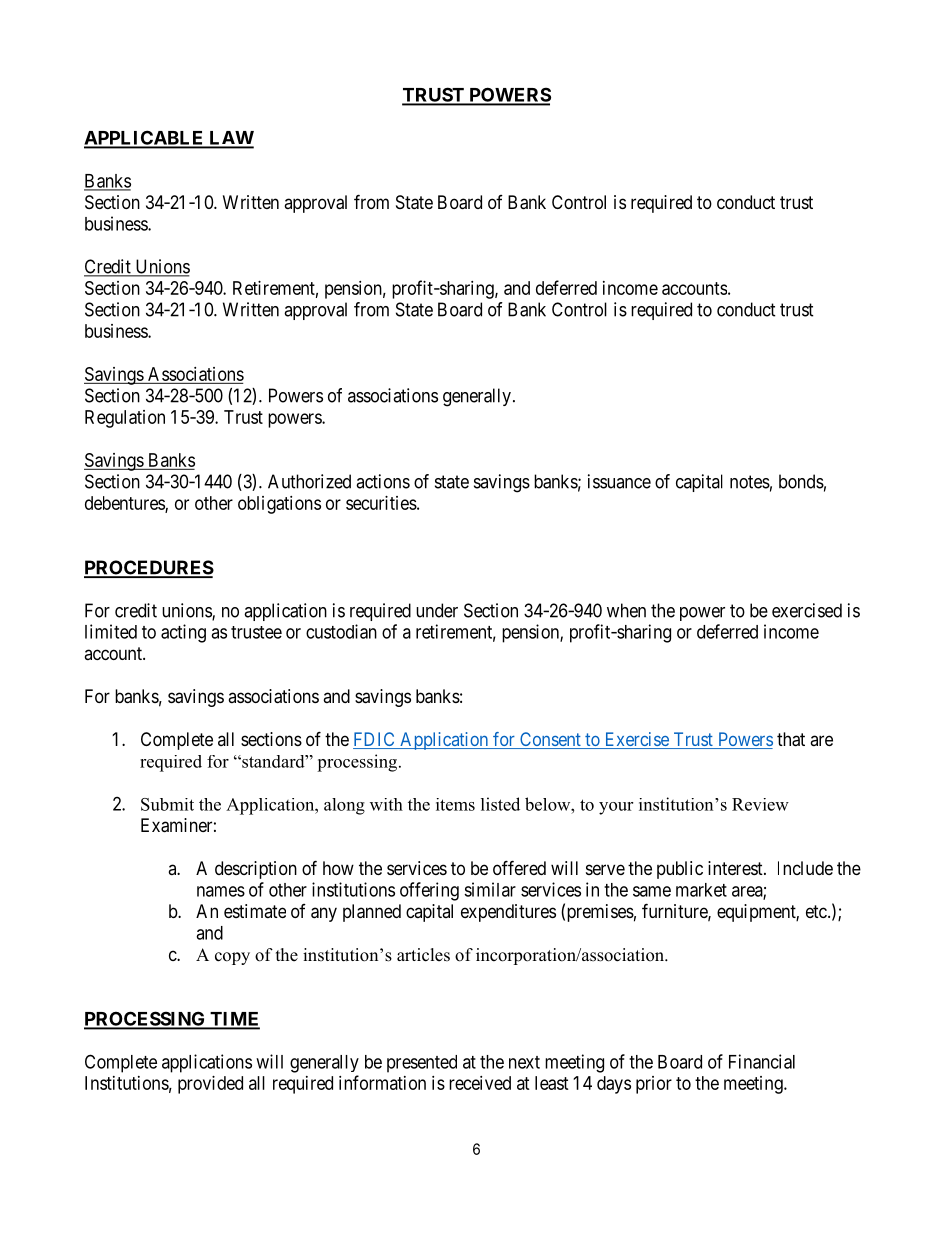 This screenshot has height=1233, width=952. I want to click on received, so click(480, 1083).
